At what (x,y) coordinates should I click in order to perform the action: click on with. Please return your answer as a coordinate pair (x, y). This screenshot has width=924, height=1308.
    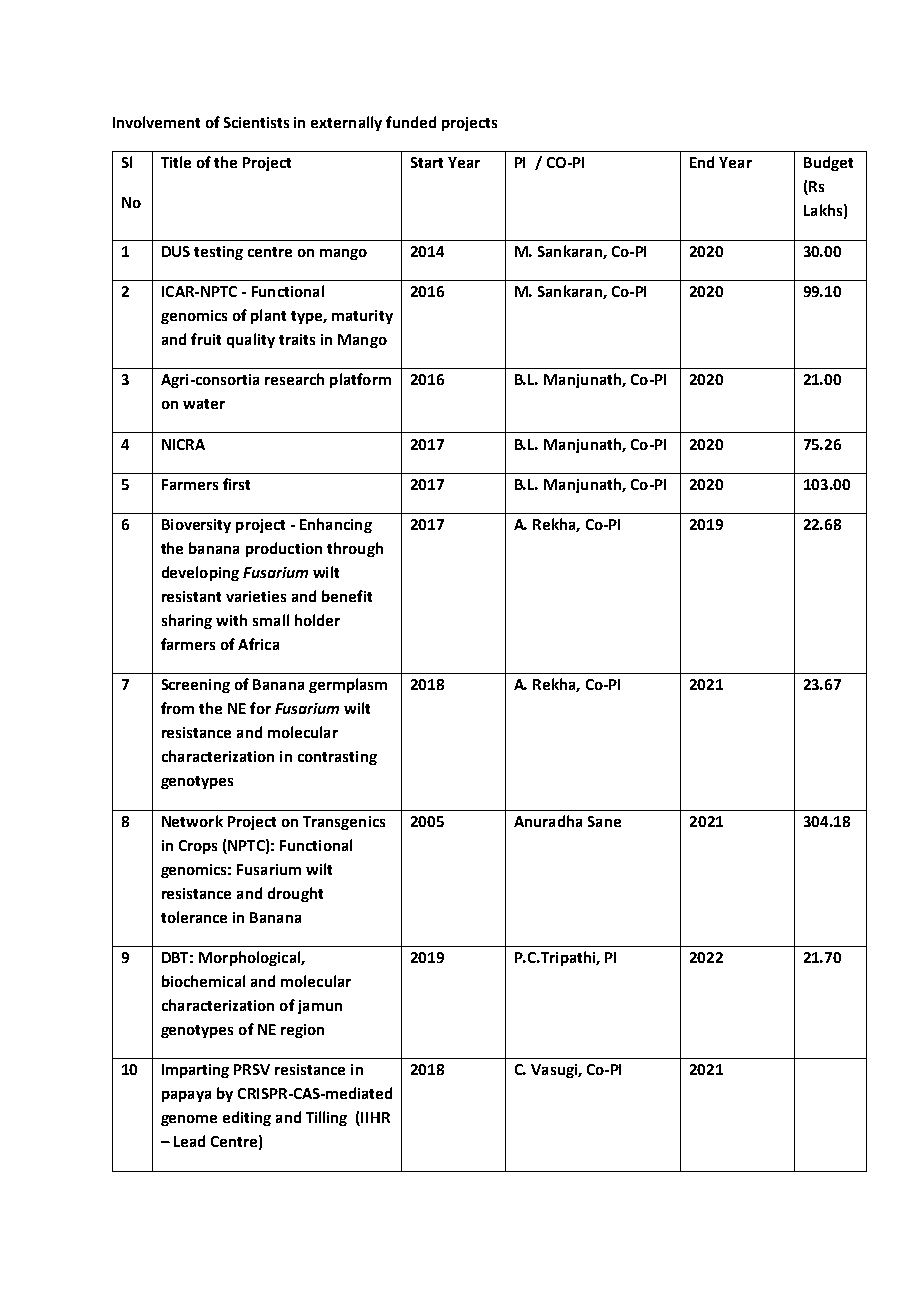
    Looking at the image, I should click on (231, 620).
